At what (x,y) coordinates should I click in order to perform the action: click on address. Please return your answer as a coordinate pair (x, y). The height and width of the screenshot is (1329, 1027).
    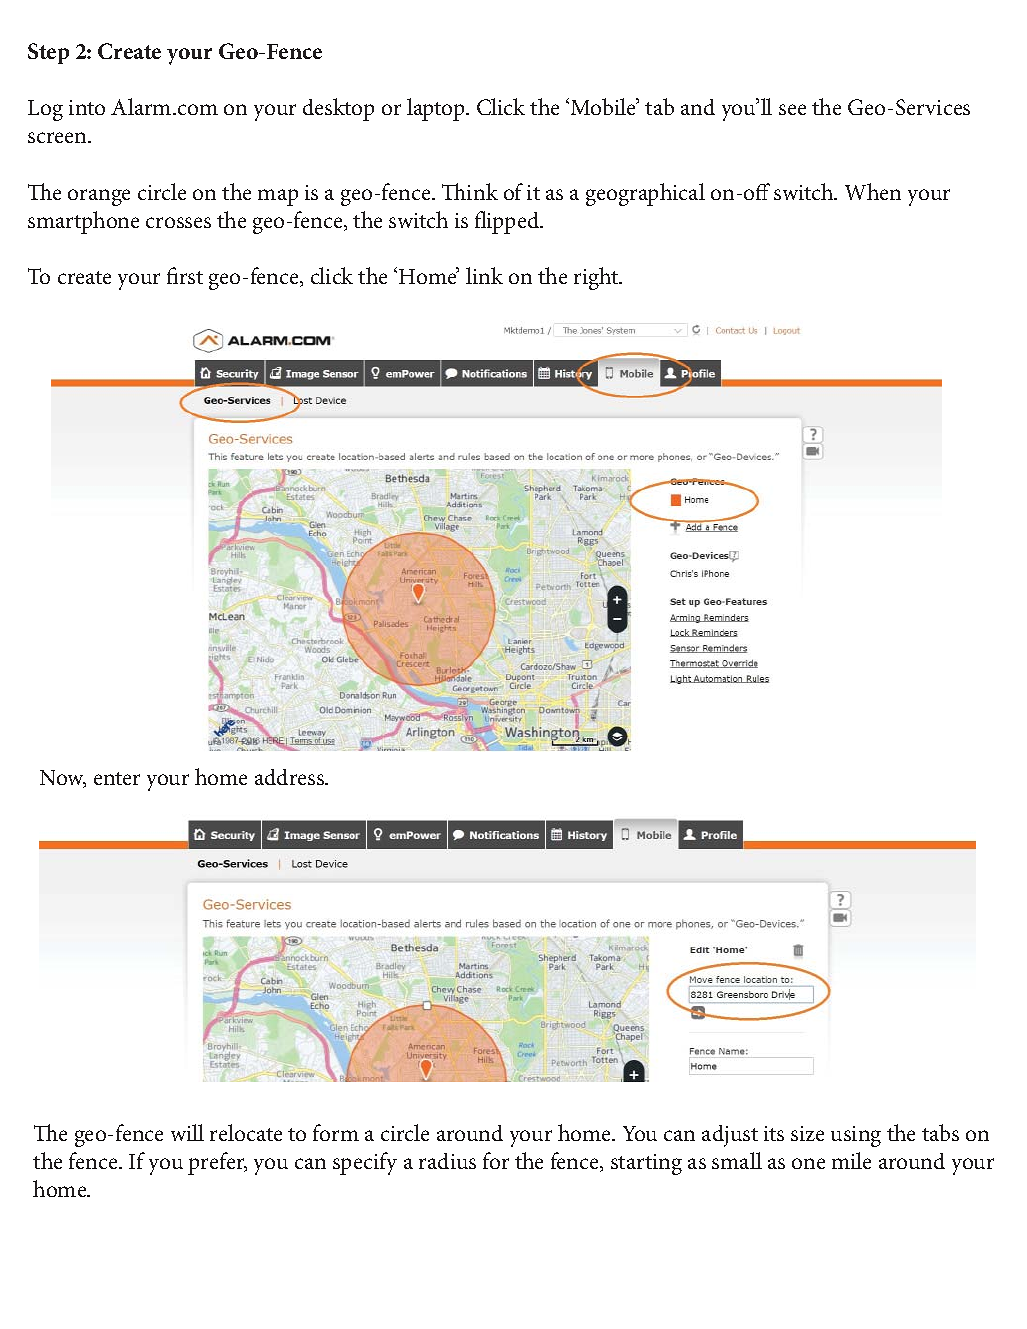
    Looking at the image, I should click on (290, 777).
